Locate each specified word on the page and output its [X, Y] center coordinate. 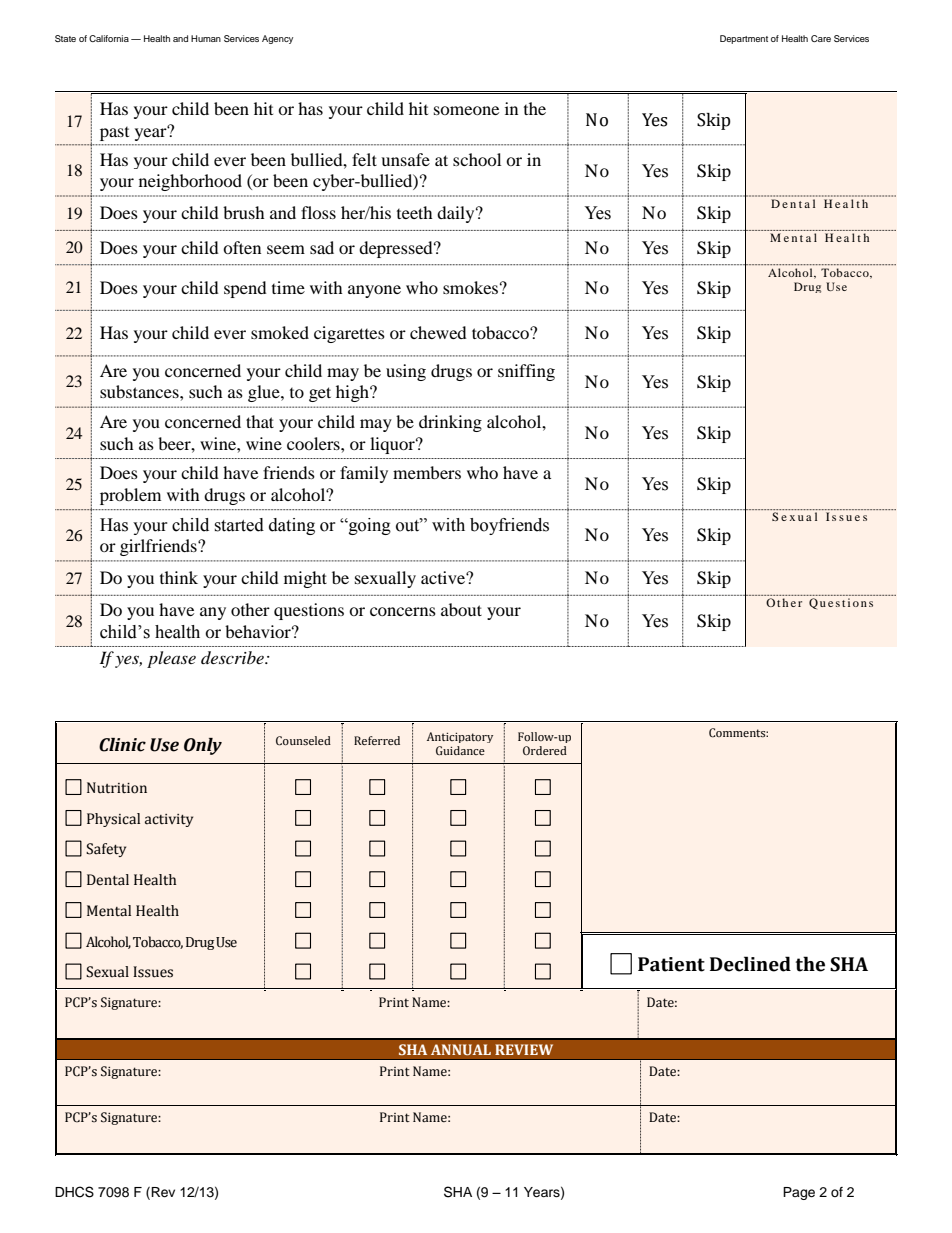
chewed [438, 332]
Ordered [545, 750]
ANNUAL [461, 1049]
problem [130, 496]
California [109, 38]
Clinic [122, 745]
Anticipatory [460, 737]
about [461, 609]
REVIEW [524, 1049]
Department [744, 39]
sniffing [526, 372]
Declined [750, 964]
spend [245, 289]
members [427, 472]
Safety [106, 850]
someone [466, 110]
